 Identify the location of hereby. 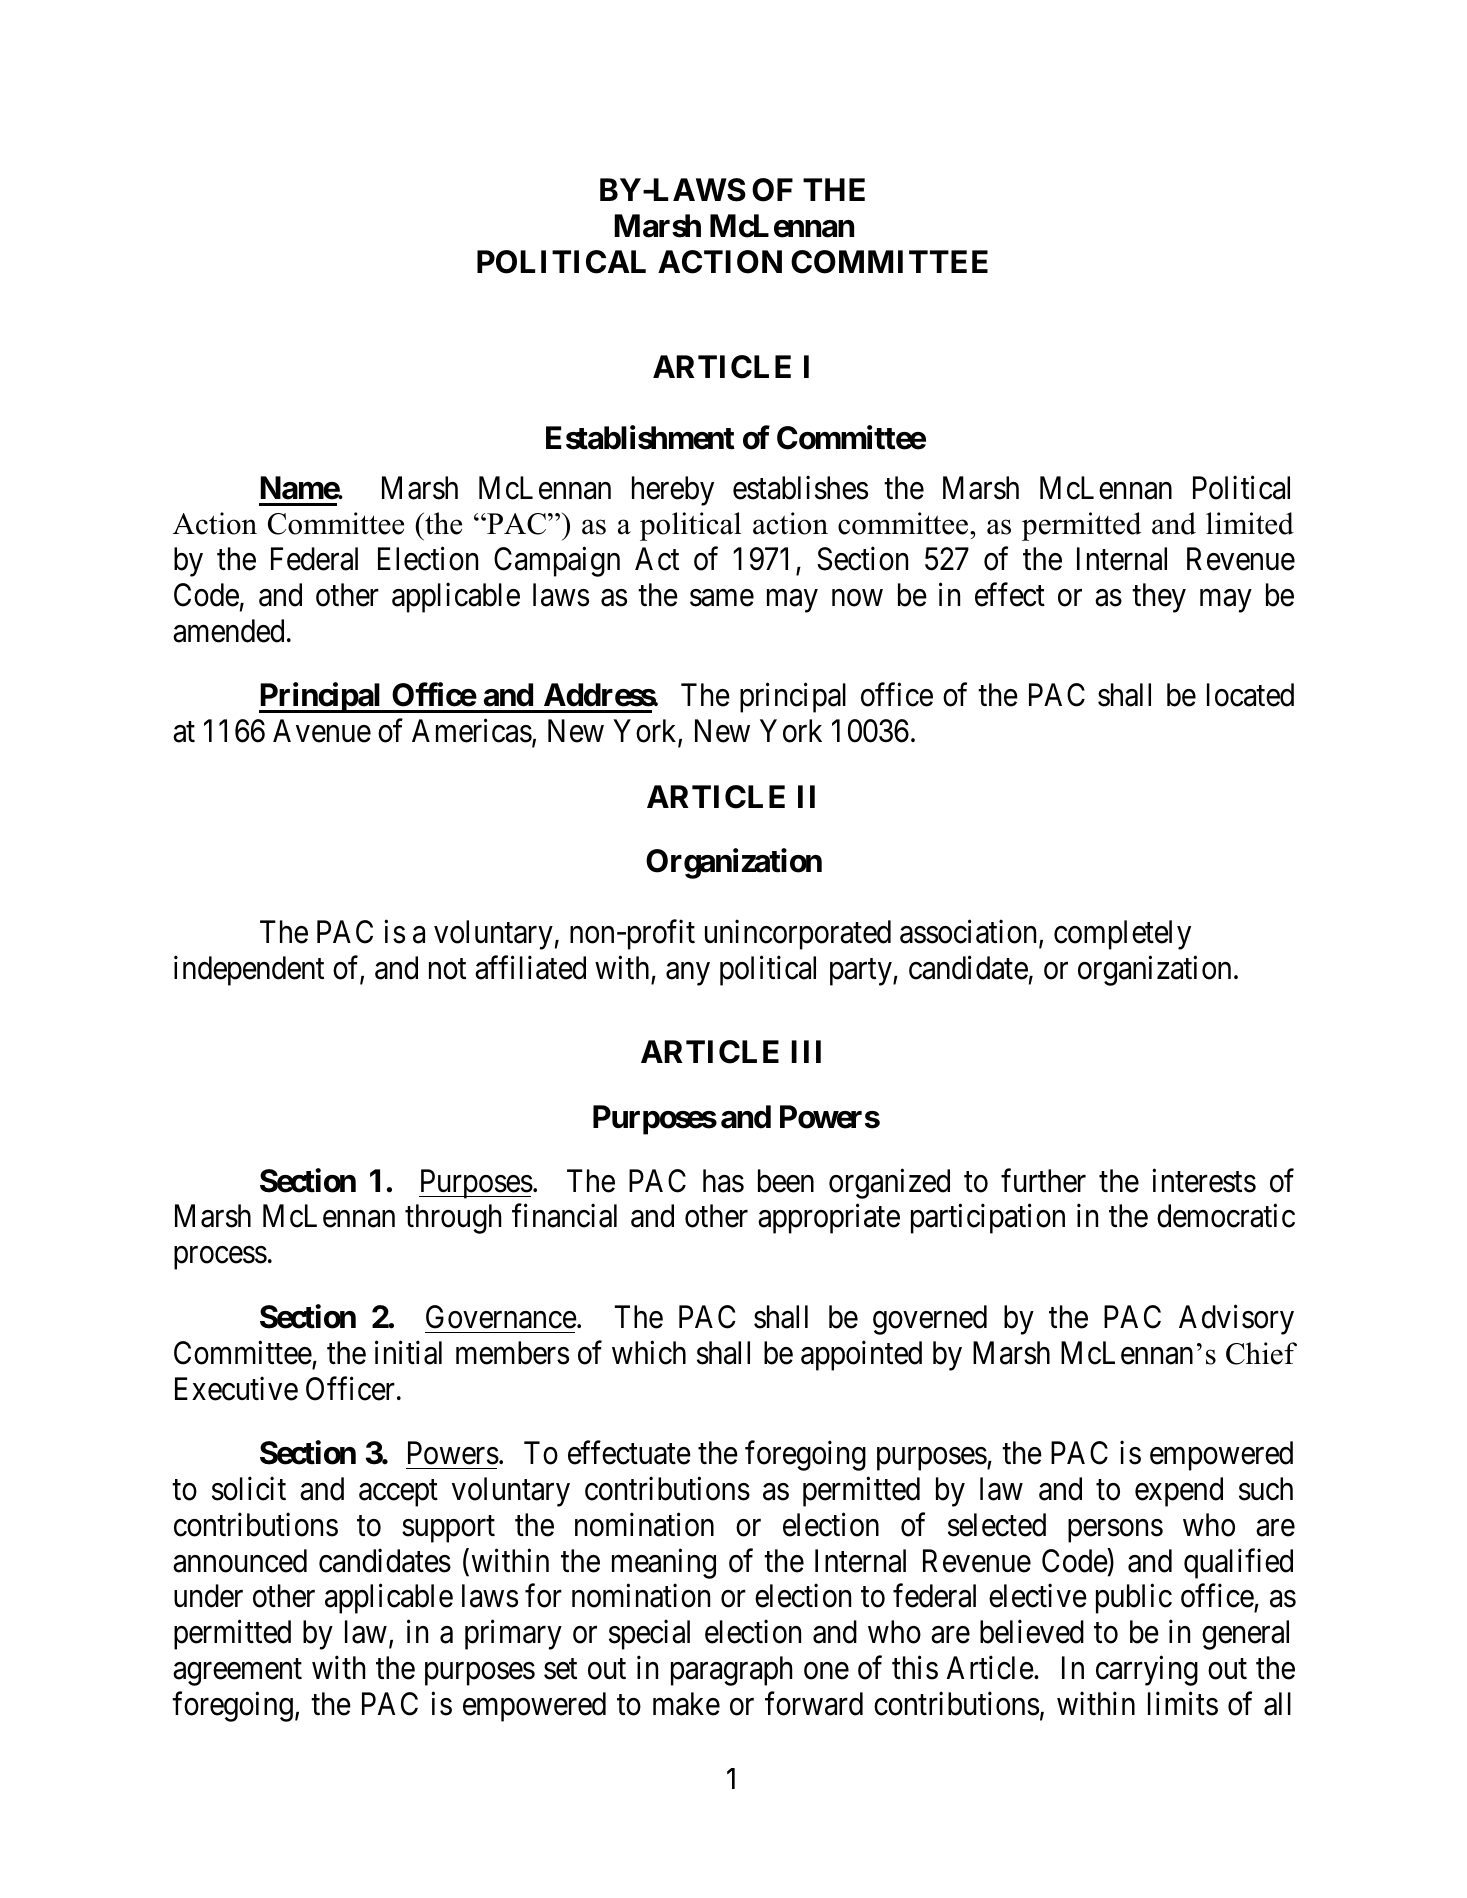
(673, 491).
